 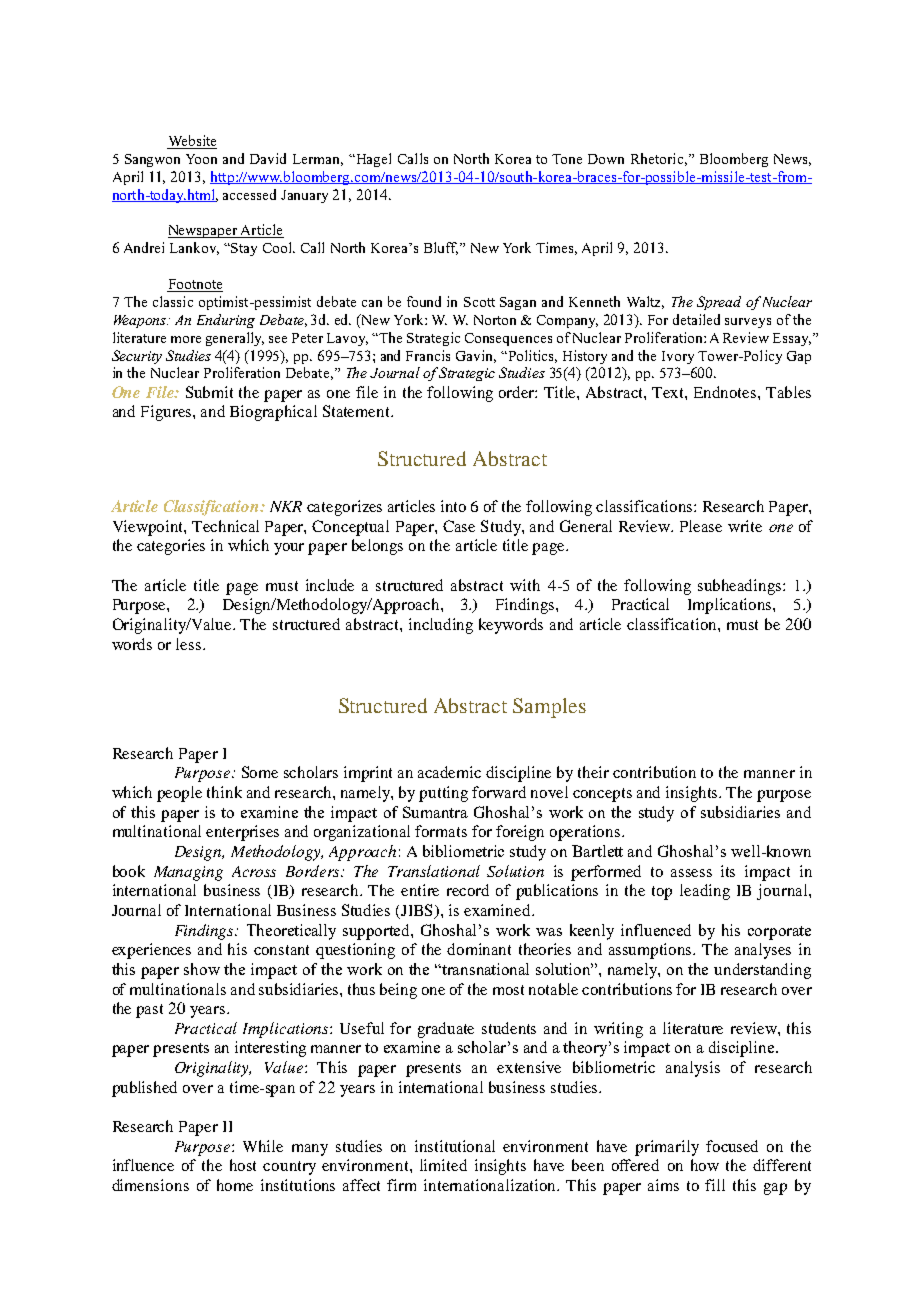 What do you see at coordinates (201, 159) in the screenshot?
I see `Yoon` at bounding box center [201, 159].
